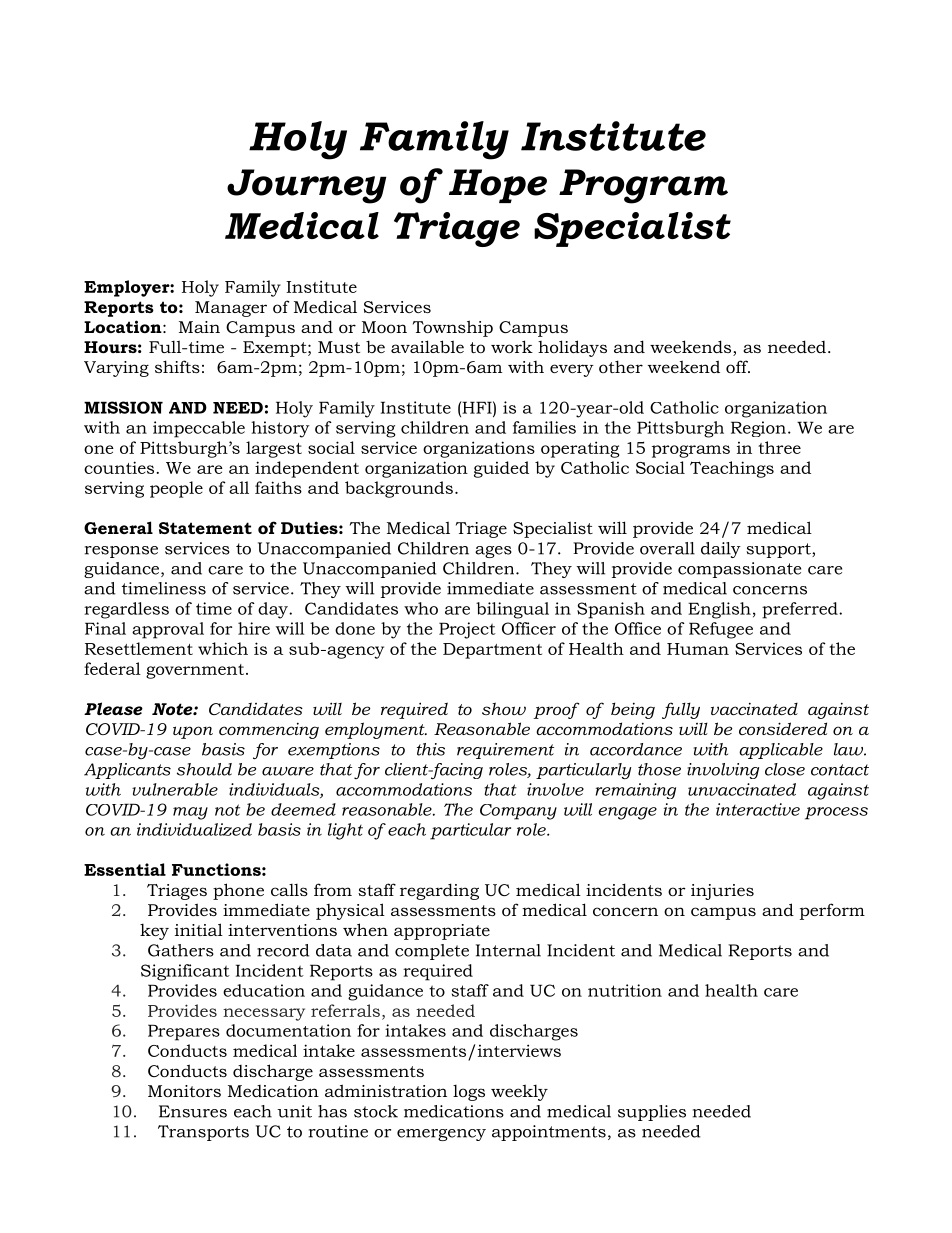 Image resolution: width=952 pixels, height=1233 pixels. What do you see at coordinates (721, 630) in the document?
I see `Refugee` at bounding box center [721, 630].
